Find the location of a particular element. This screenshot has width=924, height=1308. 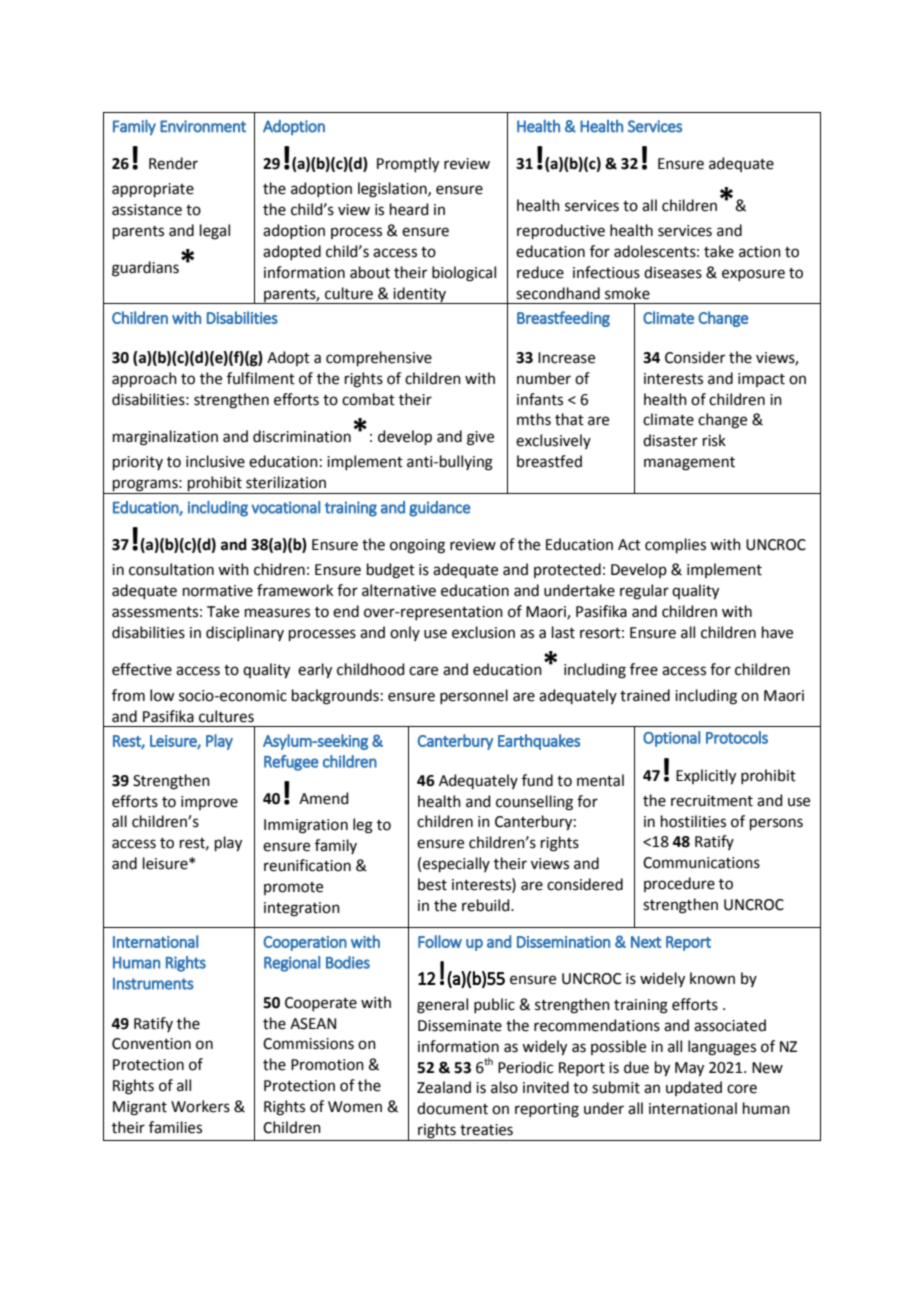

disciplinary is located at coordinates (245, 633).
